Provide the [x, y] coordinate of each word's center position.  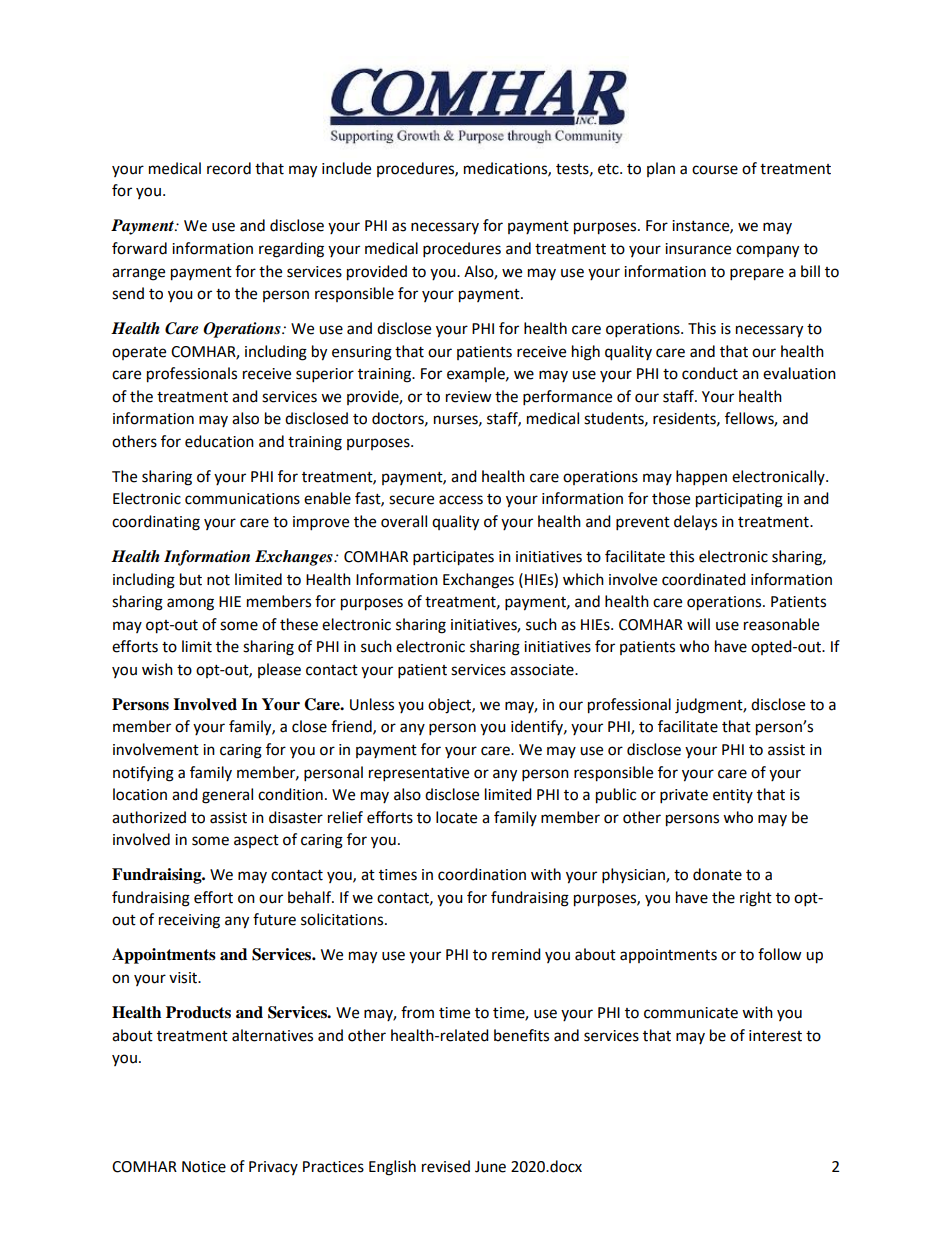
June [490, 1167]
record [229, 168]
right [756, 899]
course [715, 170]
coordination [482, 874]
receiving [189, 921]
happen [701, 478]
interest [775, 1036]
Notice [204, 1167]
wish [157, 669]
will [698, 624]
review [469, 397]
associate [543, 670]
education [219, 441]
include [346, 168]
